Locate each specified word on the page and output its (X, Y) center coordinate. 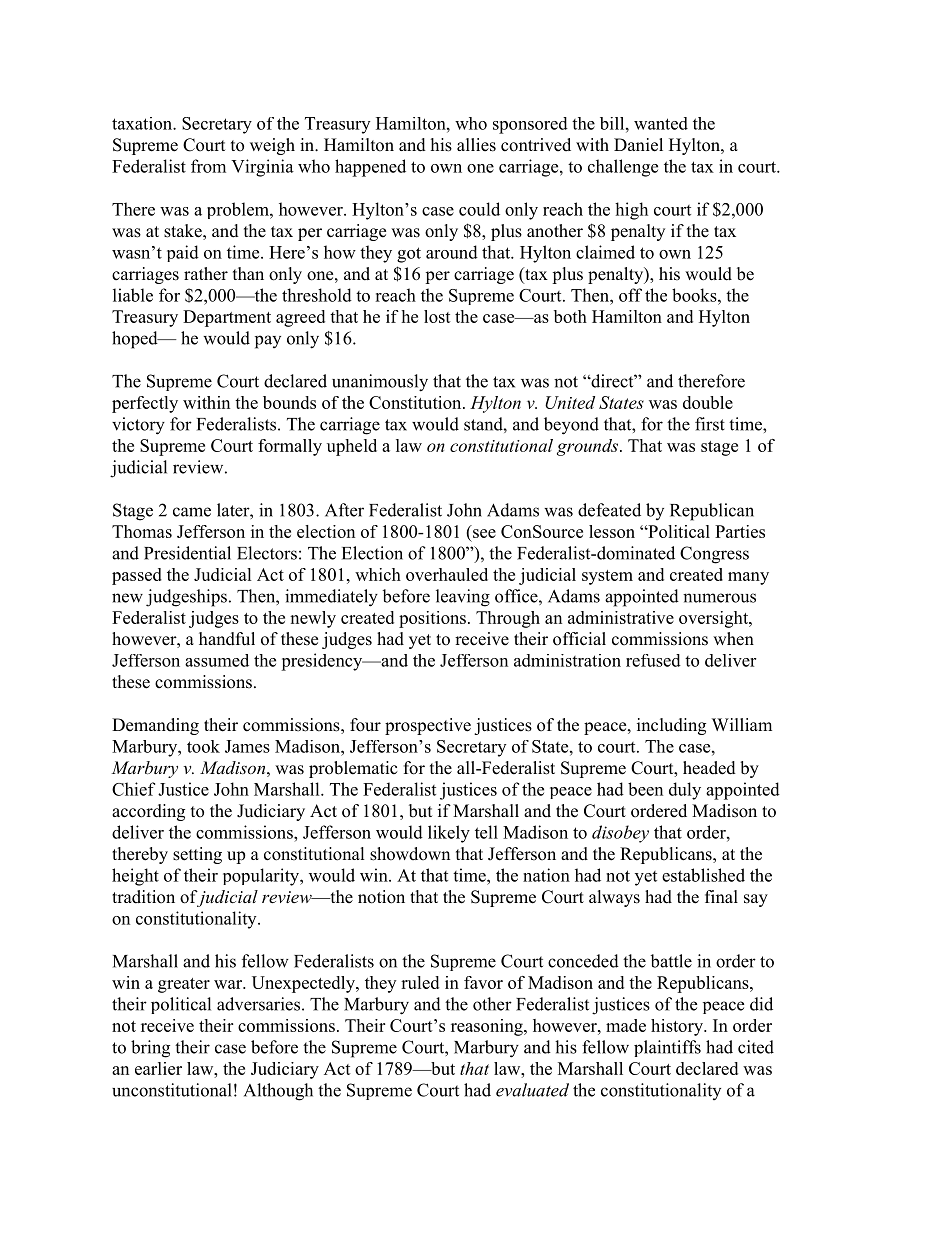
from (208, 166)
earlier (158, 1068)
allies (476, 145)
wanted (661, 123)
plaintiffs (667, 1048)
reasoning (488, 1027)
